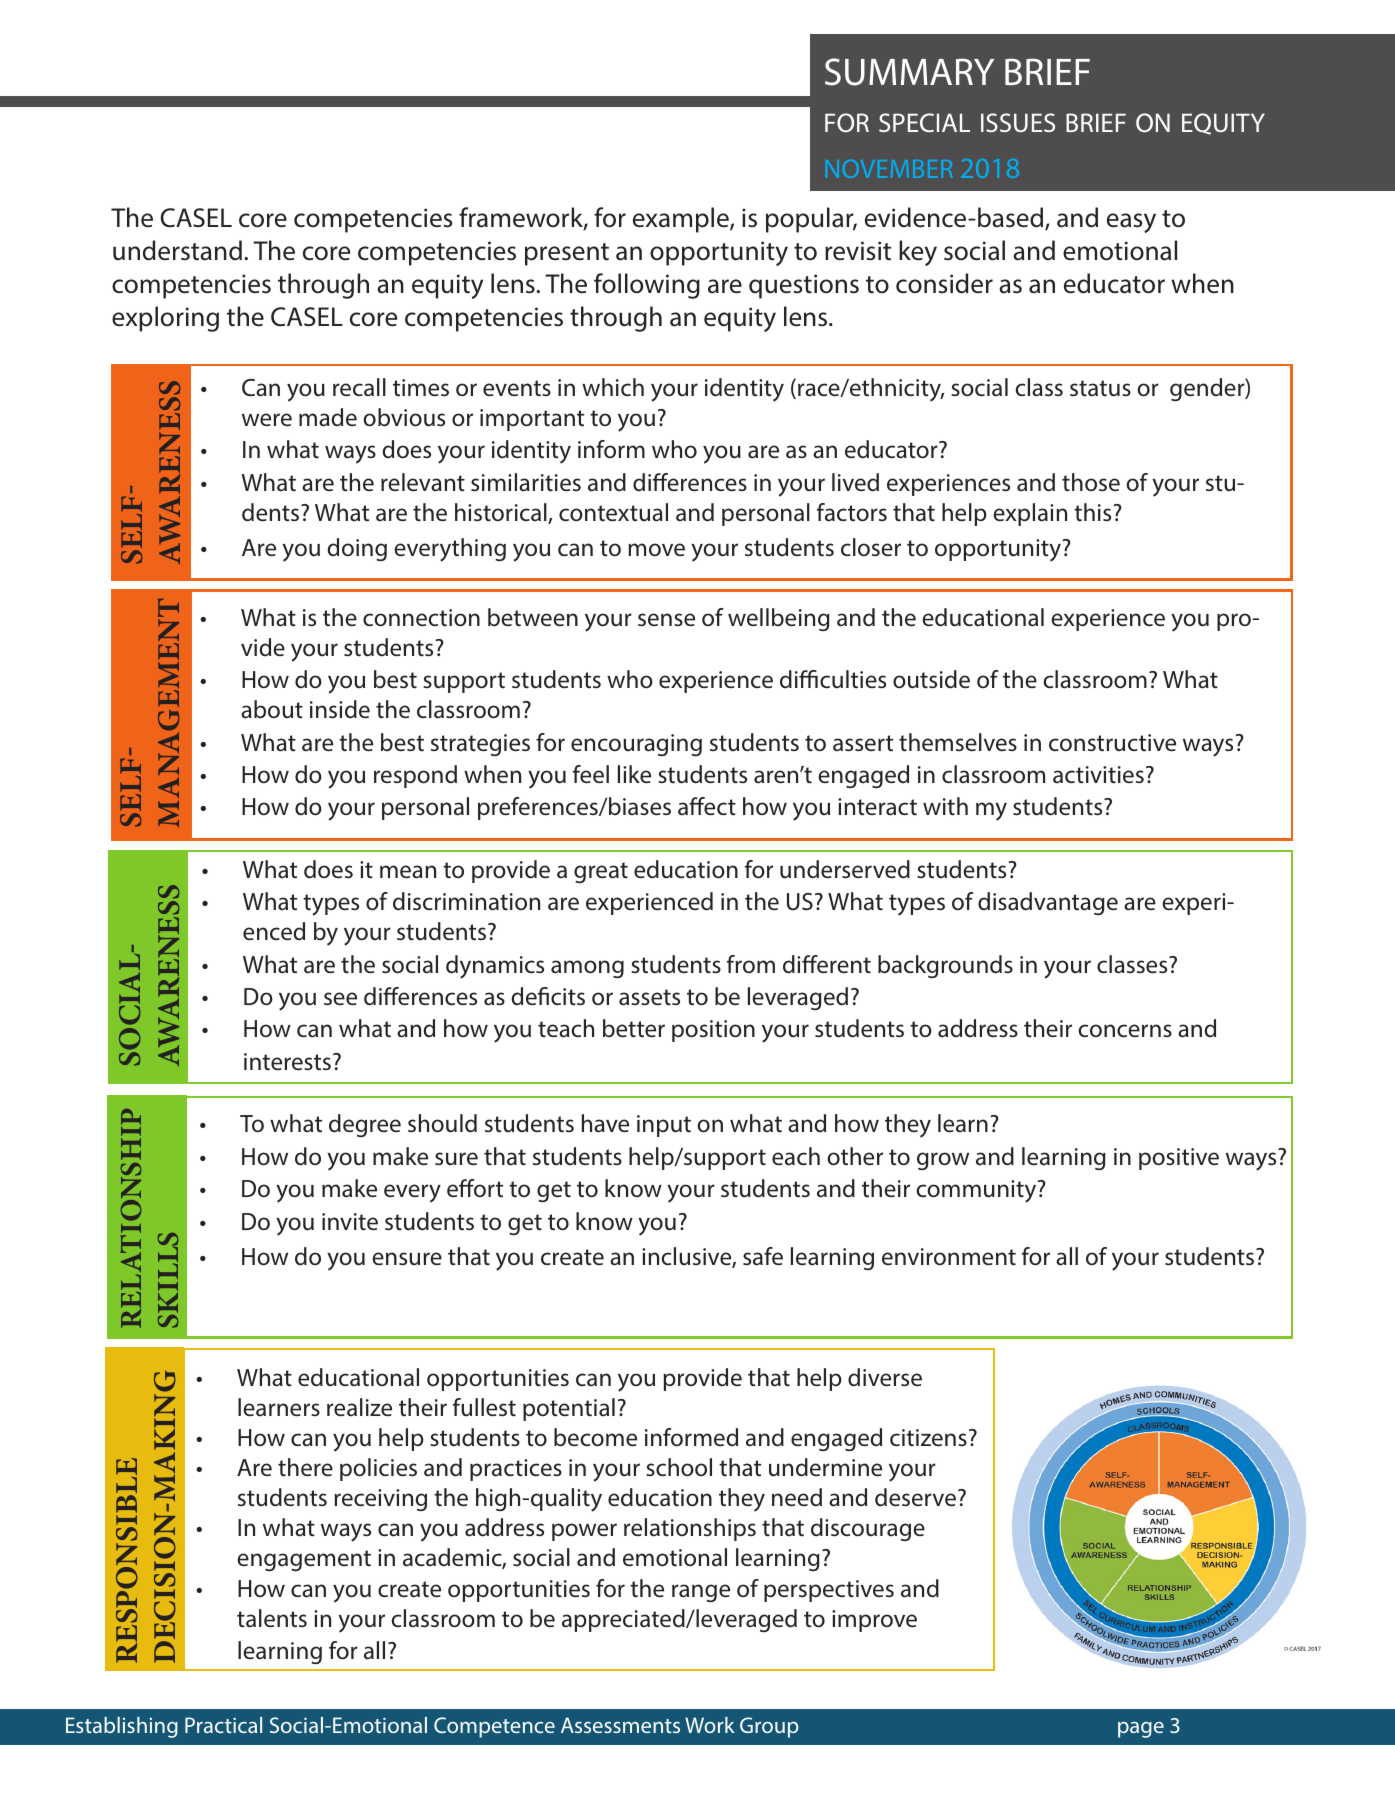 The width and height of the screenshot is (1395, 1805). I want to click on about, so click(272, 709).
